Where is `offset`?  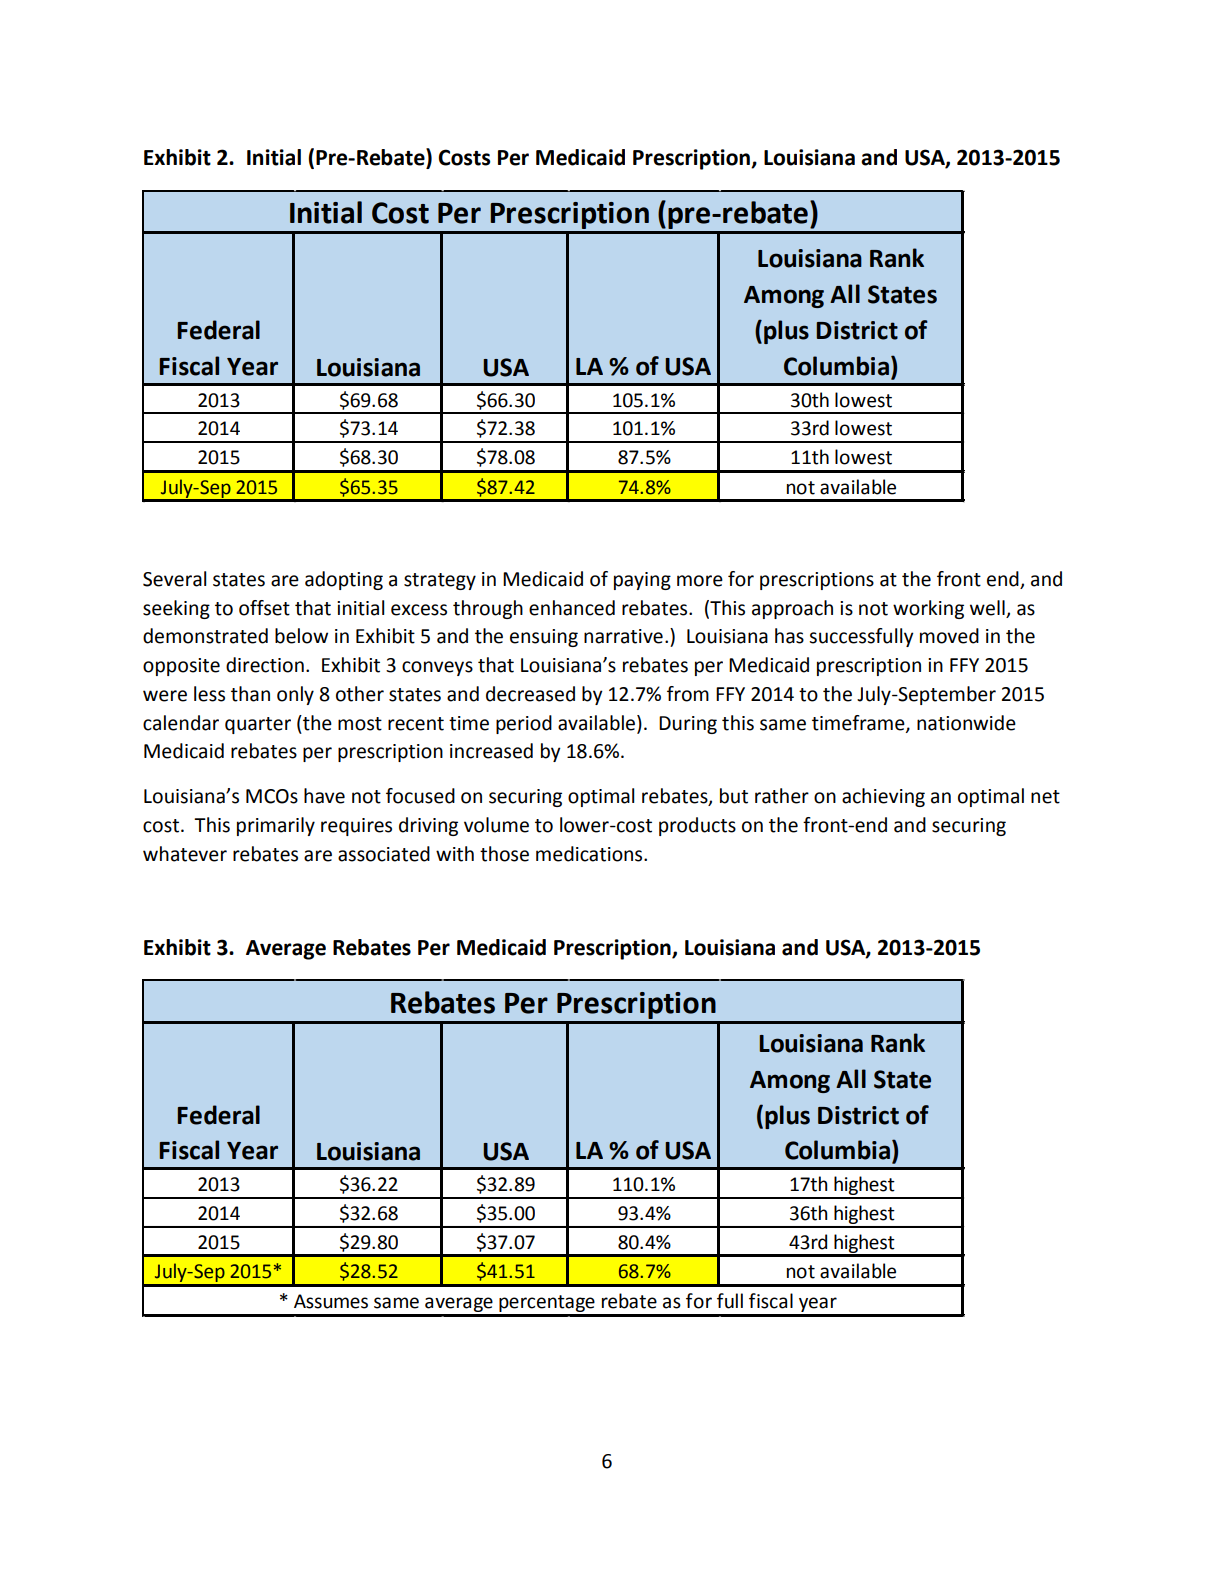
offset is located at coordinates (264, 608).
